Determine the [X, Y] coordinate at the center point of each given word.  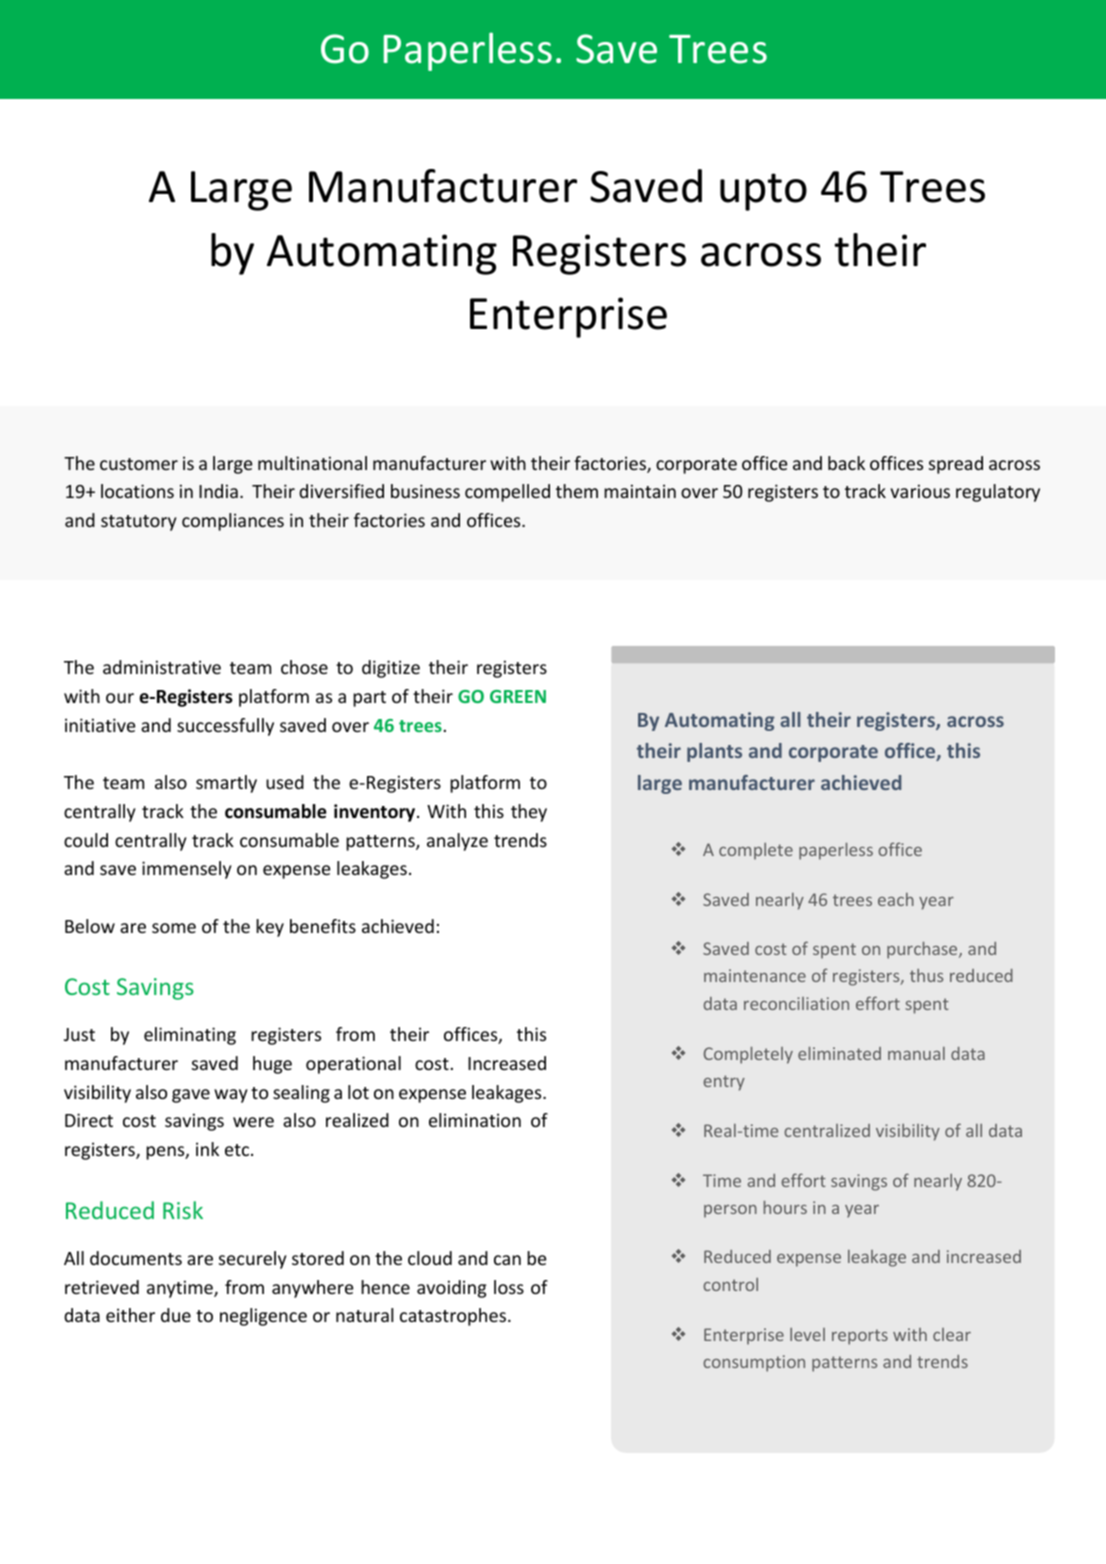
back [846, 463]
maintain [640, 491]
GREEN [518, 696]
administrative [162, 667]
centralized [827, 1130]
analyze [457, 842]
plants [714, 752]
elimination [475, 1120]
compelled [507, 493]
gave [191, 1096]
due [176, 1315]
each [896, 899]
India [218, 491]
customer [139, 464]
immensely [187, 870]
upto [763, 192]
